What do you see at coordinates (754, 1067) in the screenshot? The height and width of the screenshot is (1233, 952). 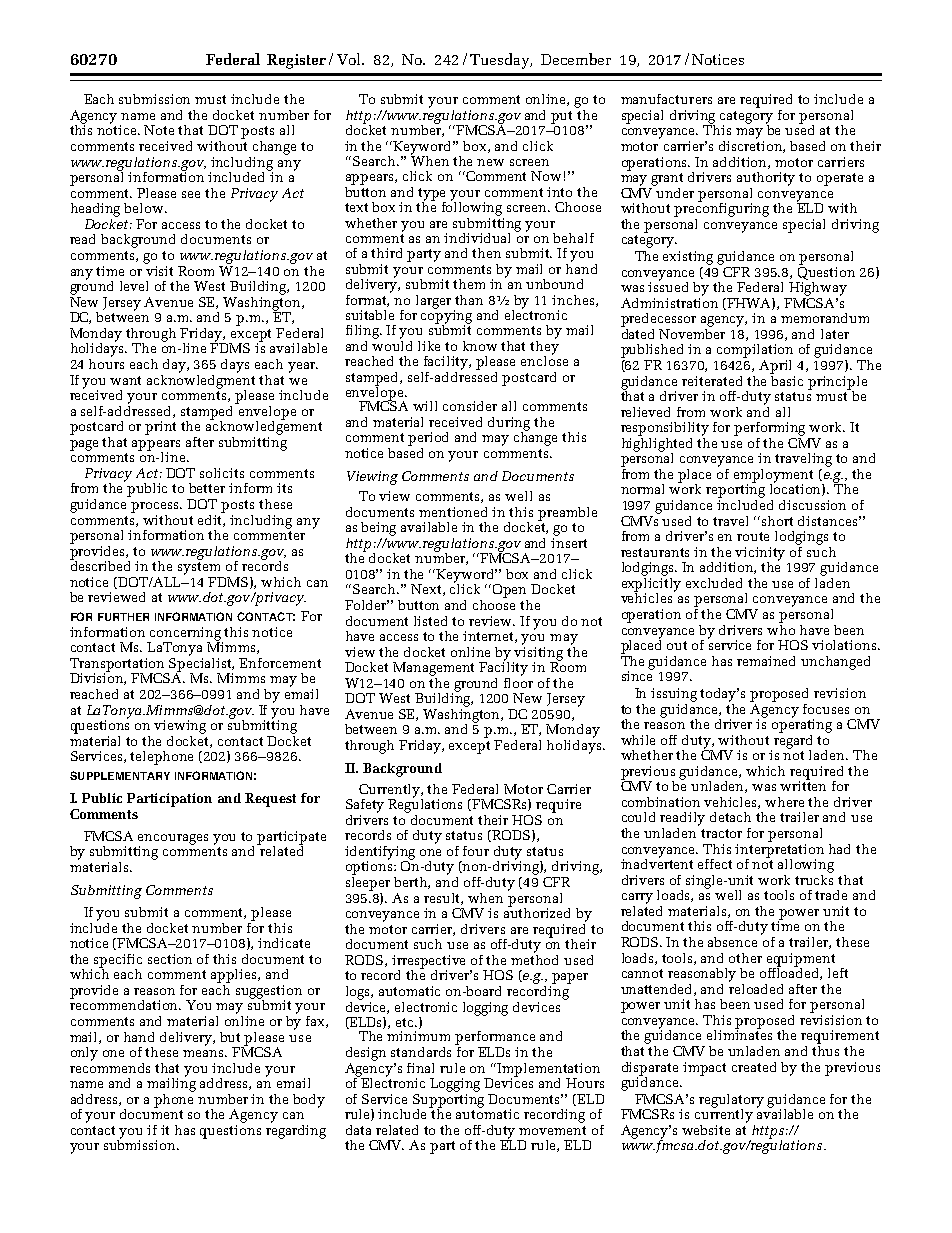 I see `created` at bounding box center [754, 1067].
